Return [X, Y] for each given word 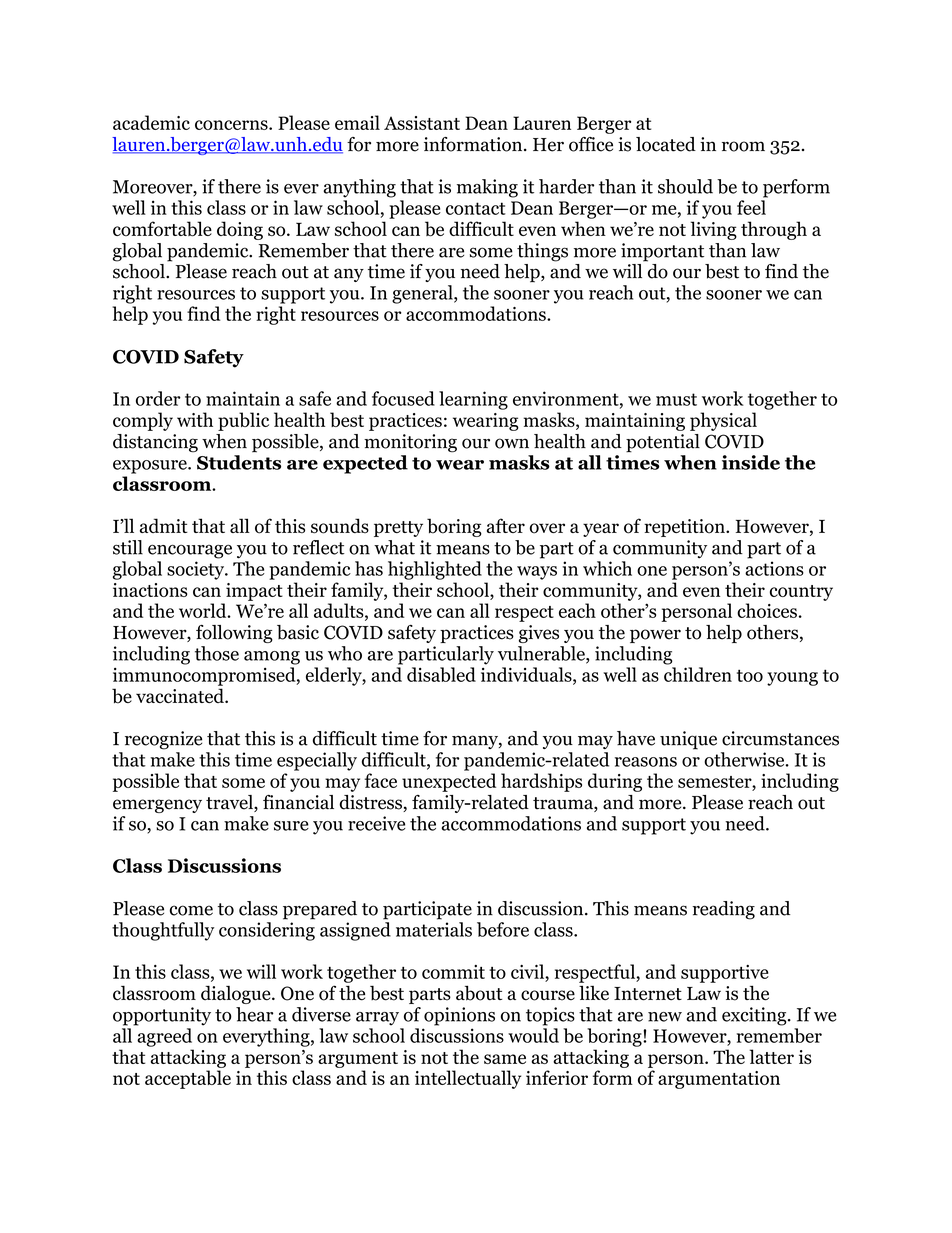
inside [751, 462]
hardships [541, 782]
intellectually [468, 1079]
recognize [163, 740]
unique [688, 740]
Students [239, 462]
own [512, 443]
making [487, 188]
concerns [232, 125]
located [666, 144]
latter [772, 1056]
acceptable [188, 1079]
